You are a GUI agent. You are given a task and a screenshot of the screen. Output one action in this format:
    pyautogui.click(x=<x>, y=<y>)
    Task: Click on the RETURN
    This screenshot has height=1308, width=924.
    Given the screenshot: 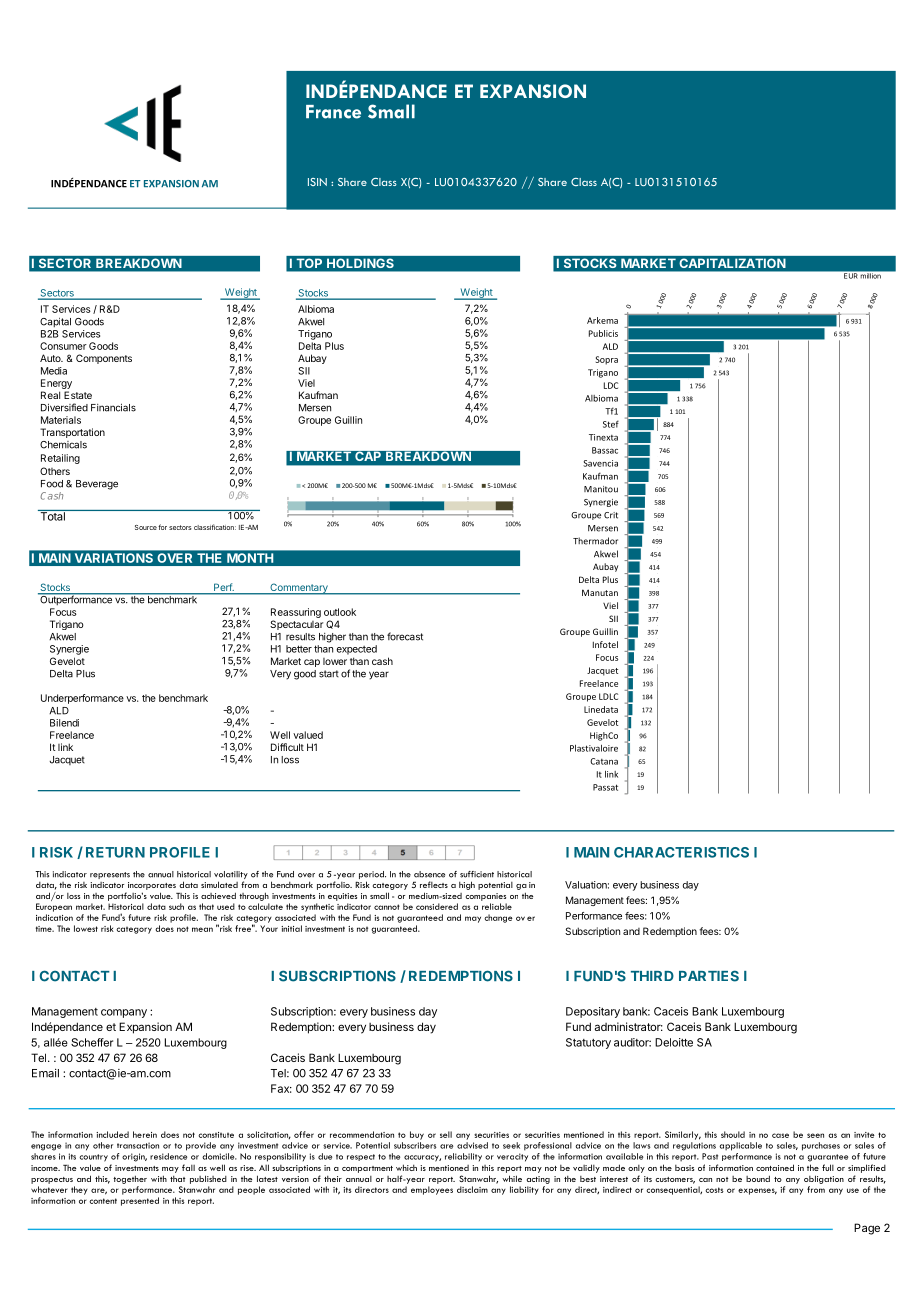 What is the action you would take?
    pyautogui.click(x=115, y=852)
